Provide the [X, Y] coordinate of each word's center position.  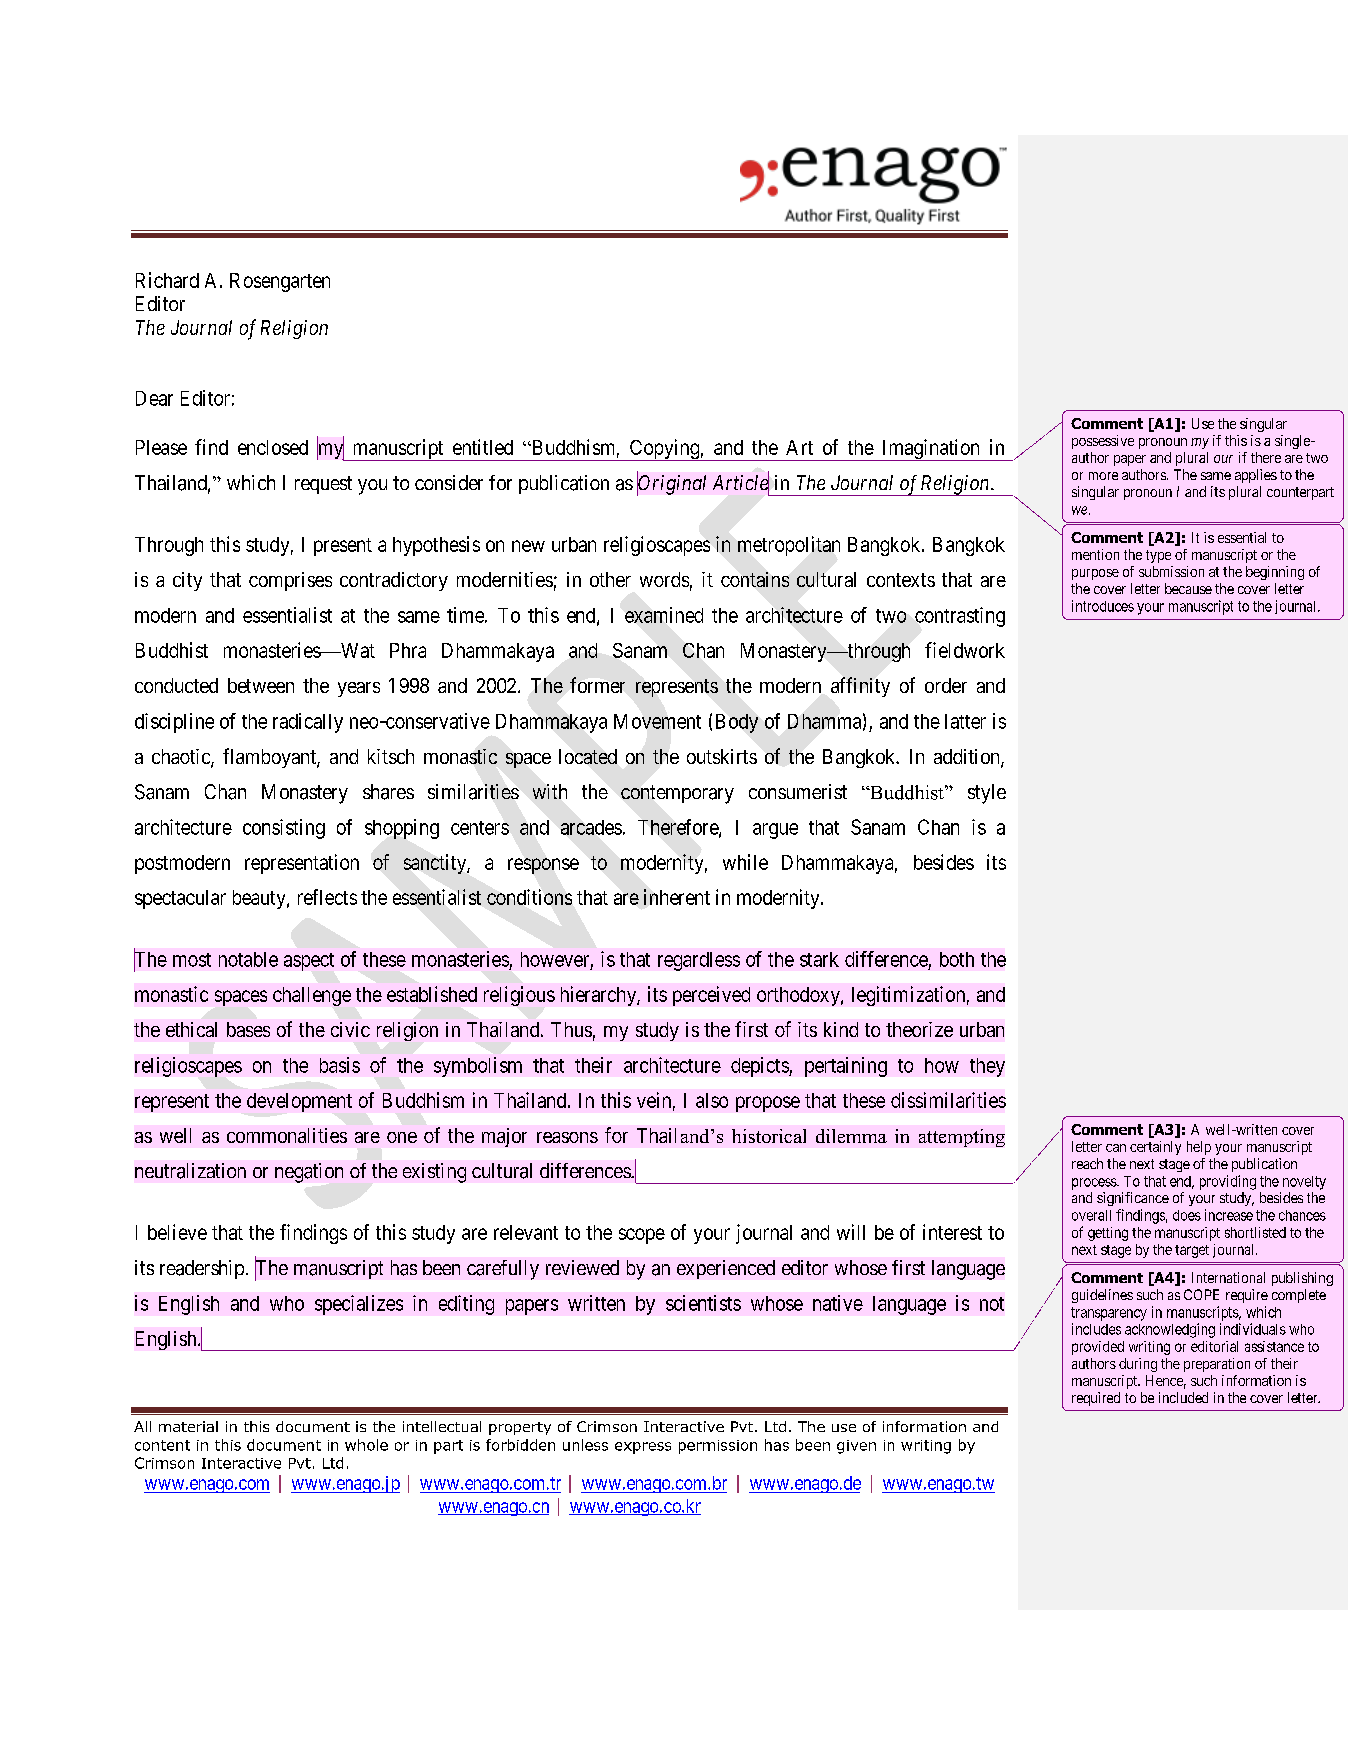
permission [718, 1447]
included [1183, 1397]
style [987, 794]
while [745, 862]
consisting [284, 829]
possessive [1103, 442]
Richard [167, 280]
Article [741, 483]
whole [366, 1445]
